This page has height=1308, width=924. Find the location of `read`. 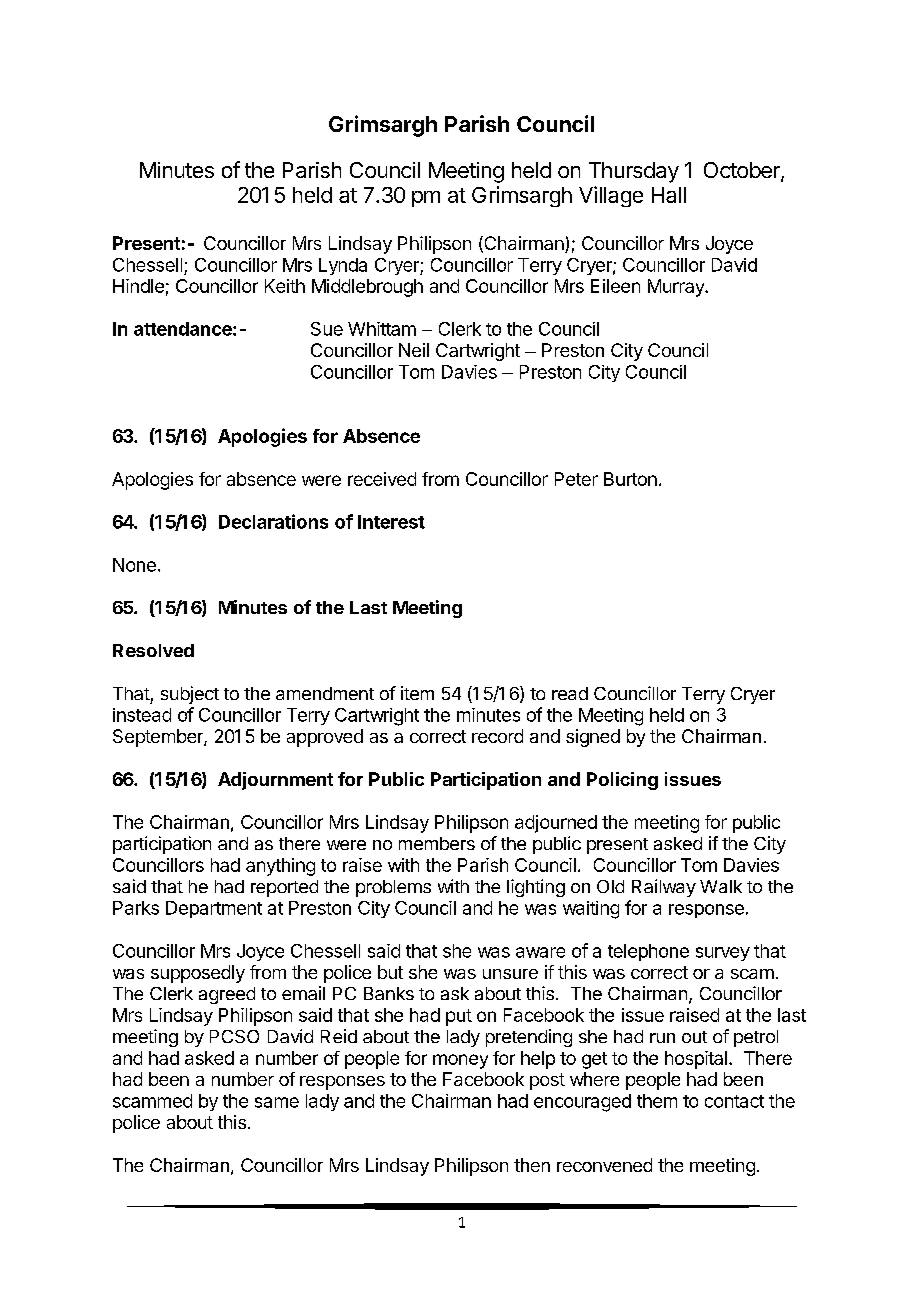

read is located at coordinates (570, 693).
